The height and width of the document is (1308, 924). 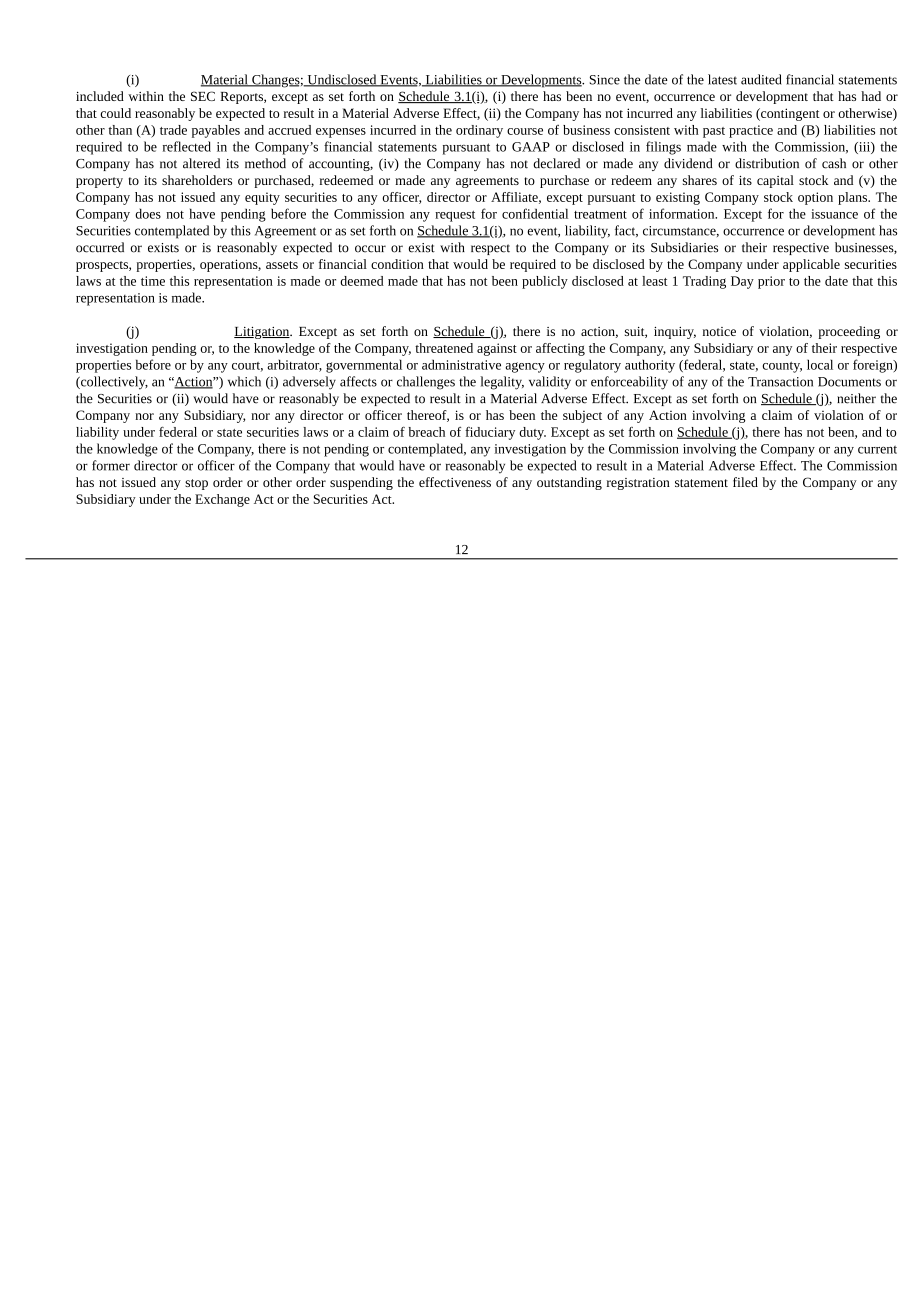 I want to click on audited, so click(x=761, y=79).
